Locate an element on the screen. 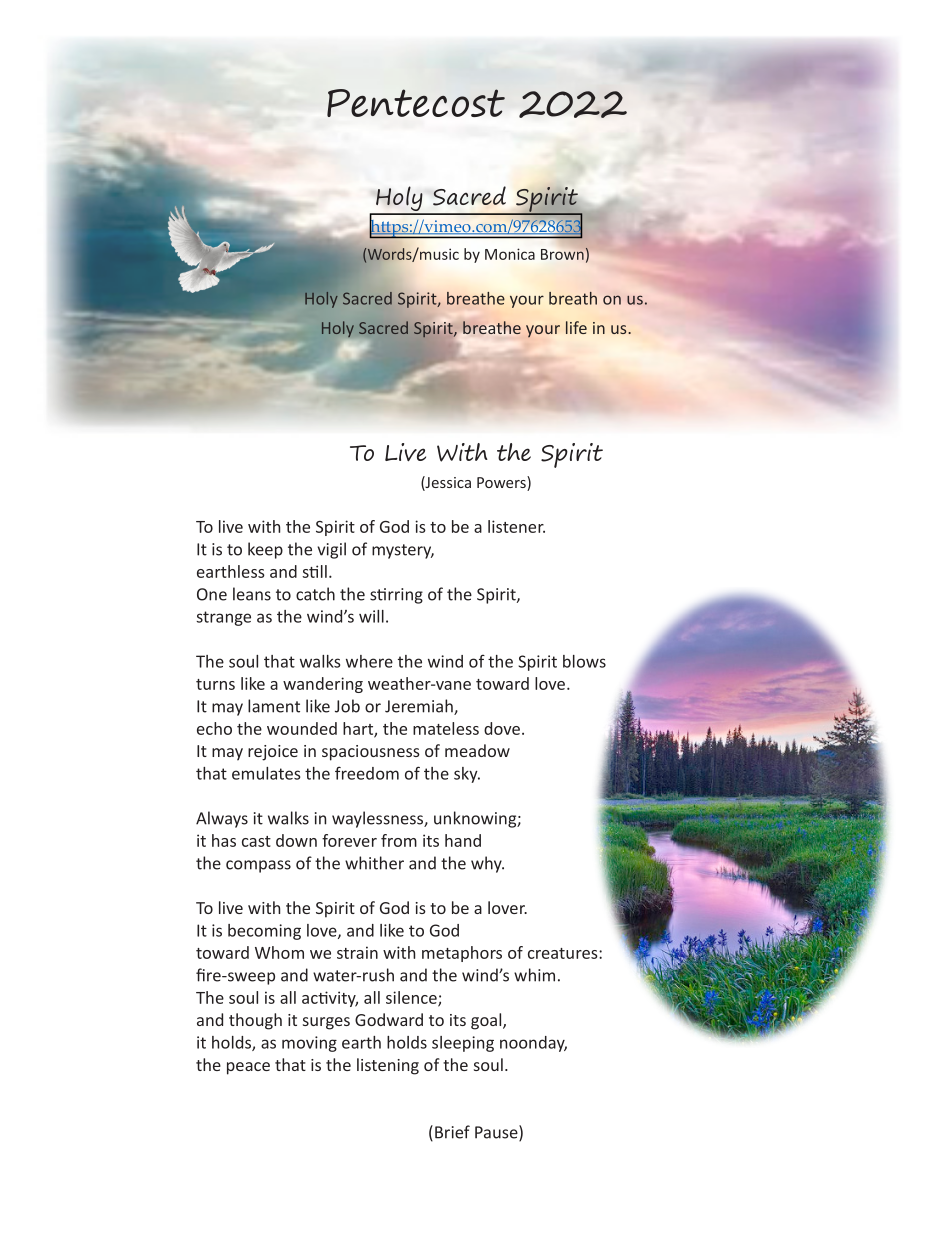 The width and height of the screenshot is (952, 1233). keep is located at coordinates (265, 550).
